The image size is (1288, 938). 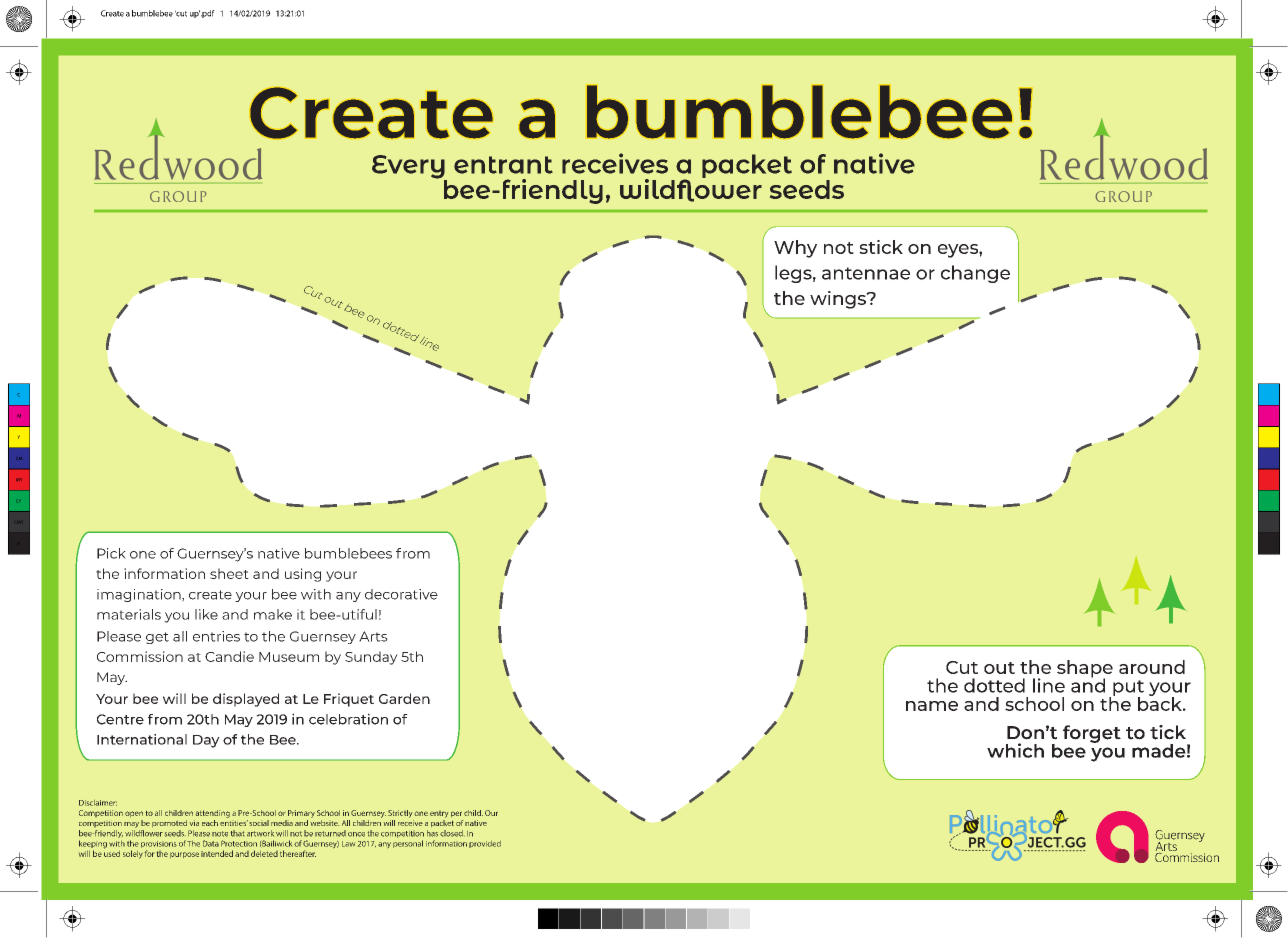 I want to click on antennae, so click(x=866, y=273).
